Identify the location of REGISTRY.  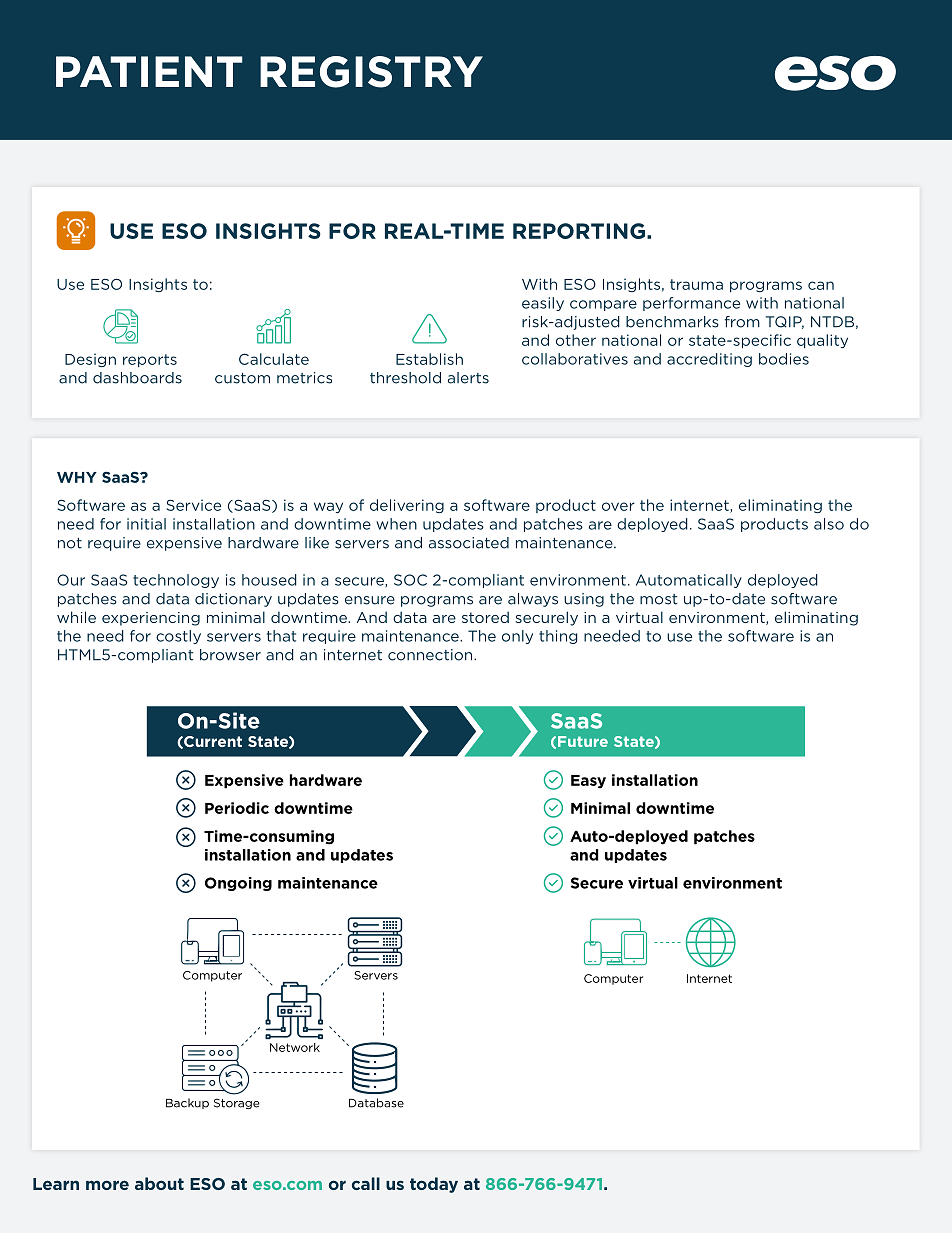
(371, 72).
